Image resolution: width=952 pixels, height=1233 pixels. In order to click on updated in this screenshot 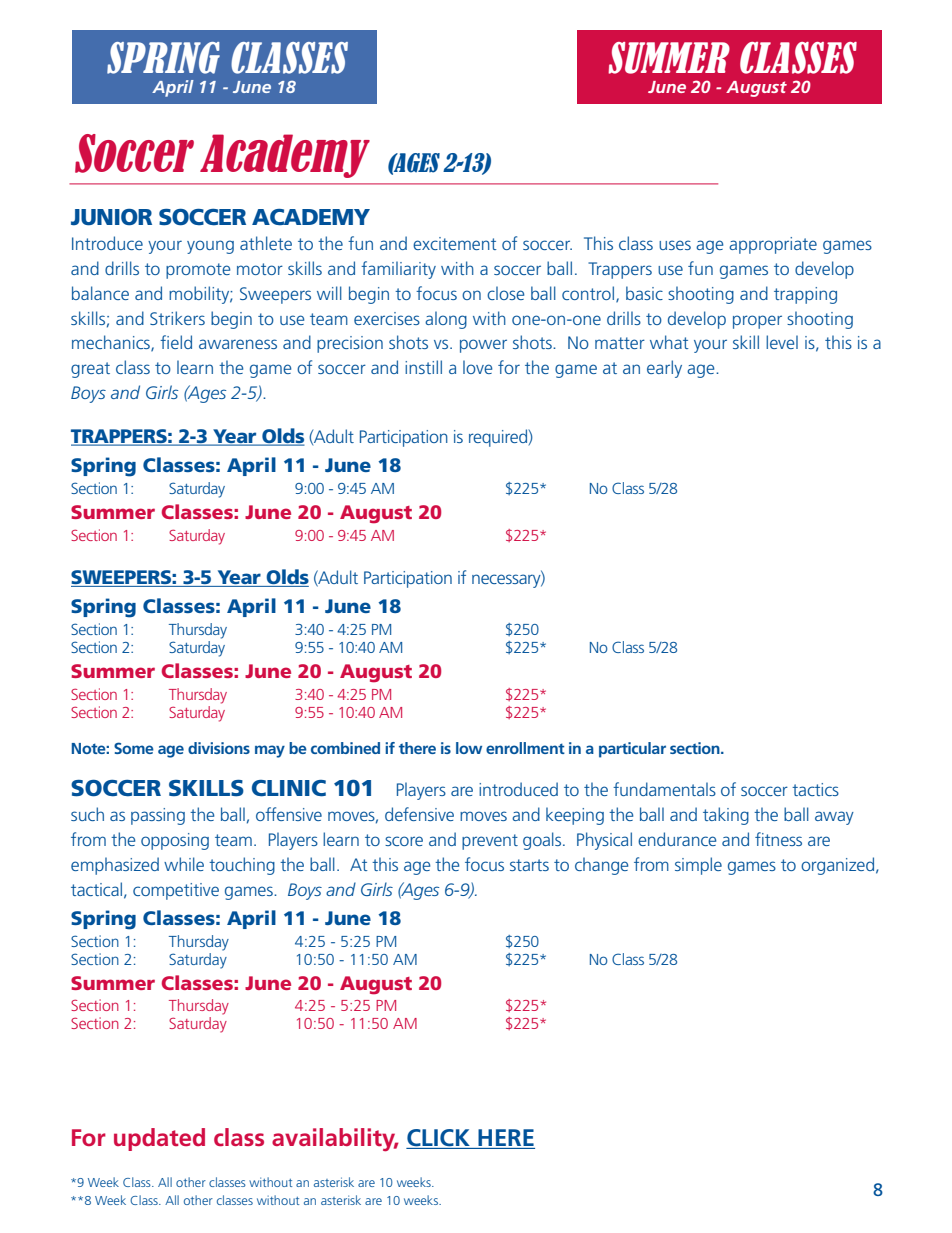, I will do `click(159, 1139)`.
